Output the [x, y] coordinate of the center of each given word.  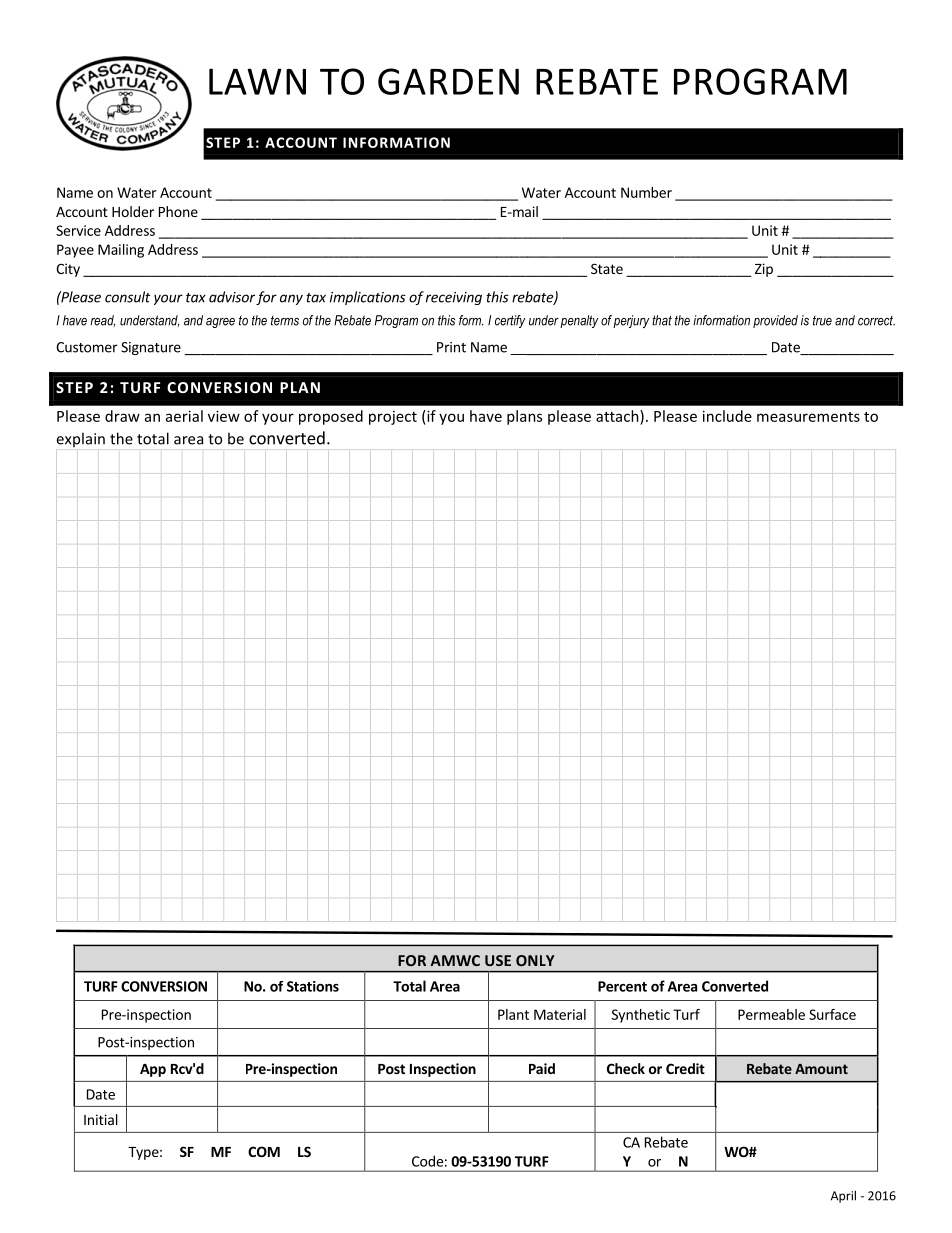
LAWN [257, 81]
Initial [101, 1119]
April [843, 1196]
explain [80, 439]
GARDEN [448, 81]
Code [427, 1161]
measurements [808, 417]
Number [646, 192]
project [393, 418]
